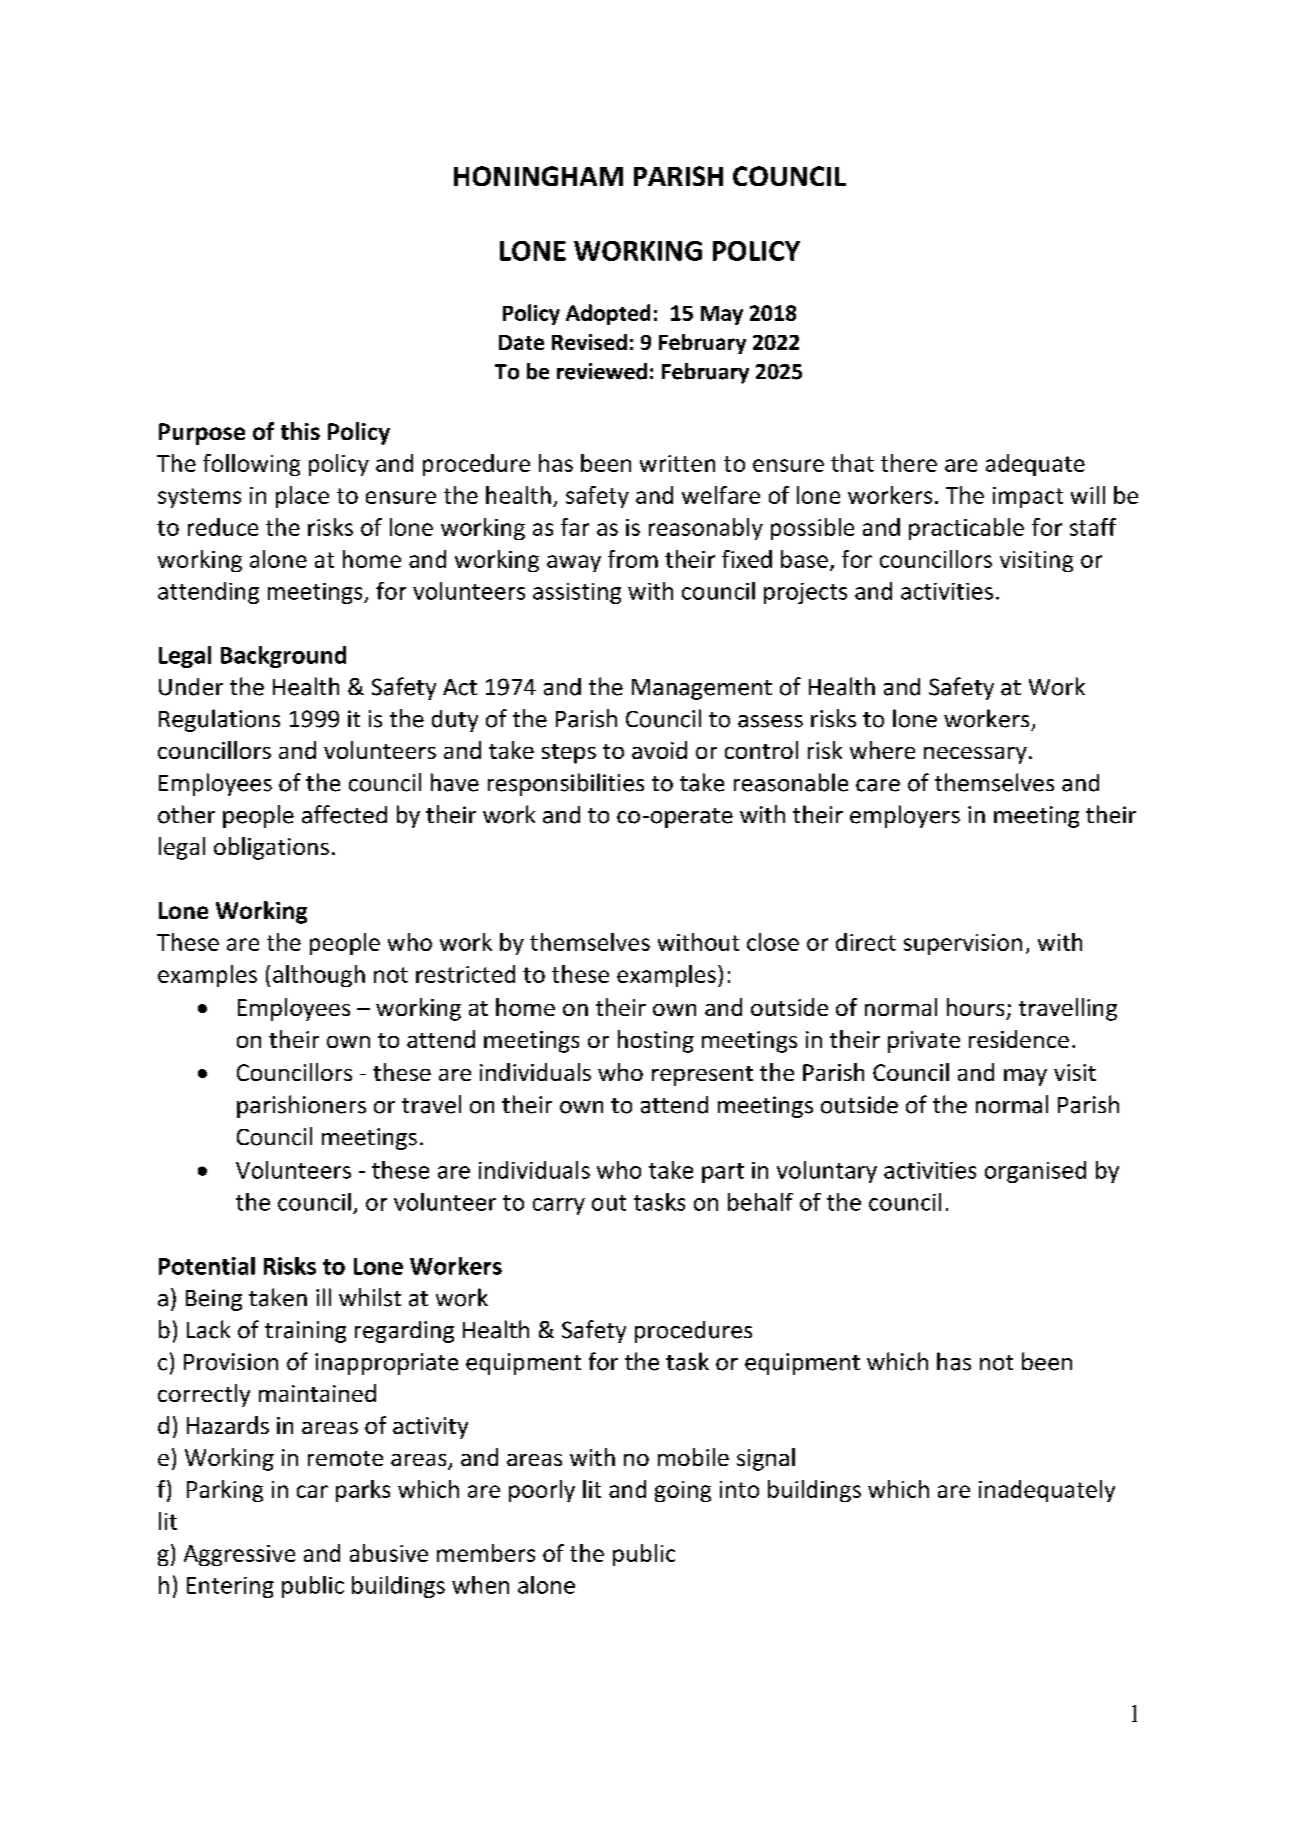 This document has height=1835, width=1298. What do you see at coordinates (1035, 1172) in the document?
I see `organised` at bounding box center [1035, 1172].
